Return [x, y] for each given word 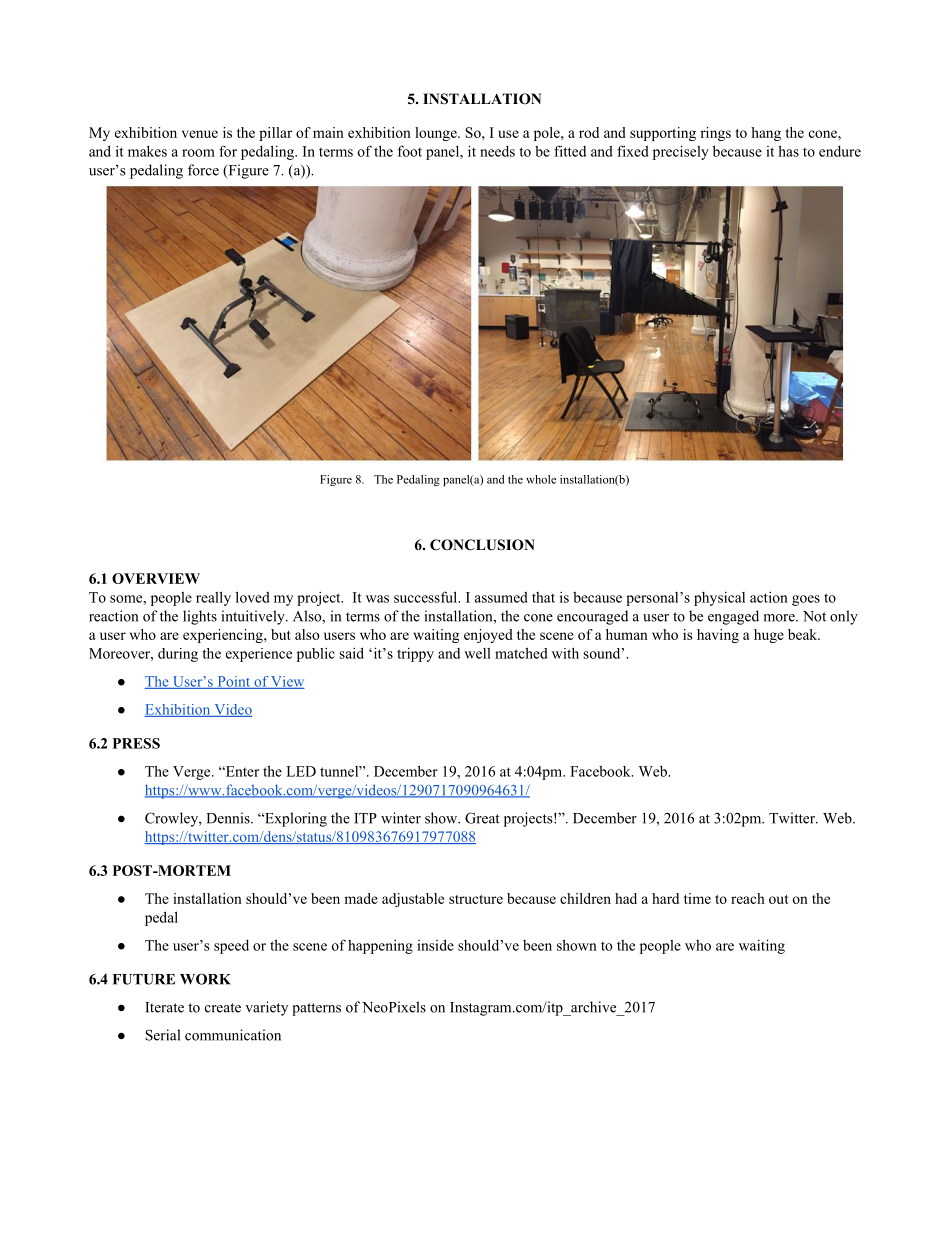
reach [748, 898]
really [213, 598]
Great [482, 818]
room [198, 153]
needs [497, 151]
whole [541, 479]
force [203, 170]
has [788, 151]
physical [719, 599]
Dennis [229, 818]
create [223, 1008]
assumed [501, 597]
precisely [681, 152]
